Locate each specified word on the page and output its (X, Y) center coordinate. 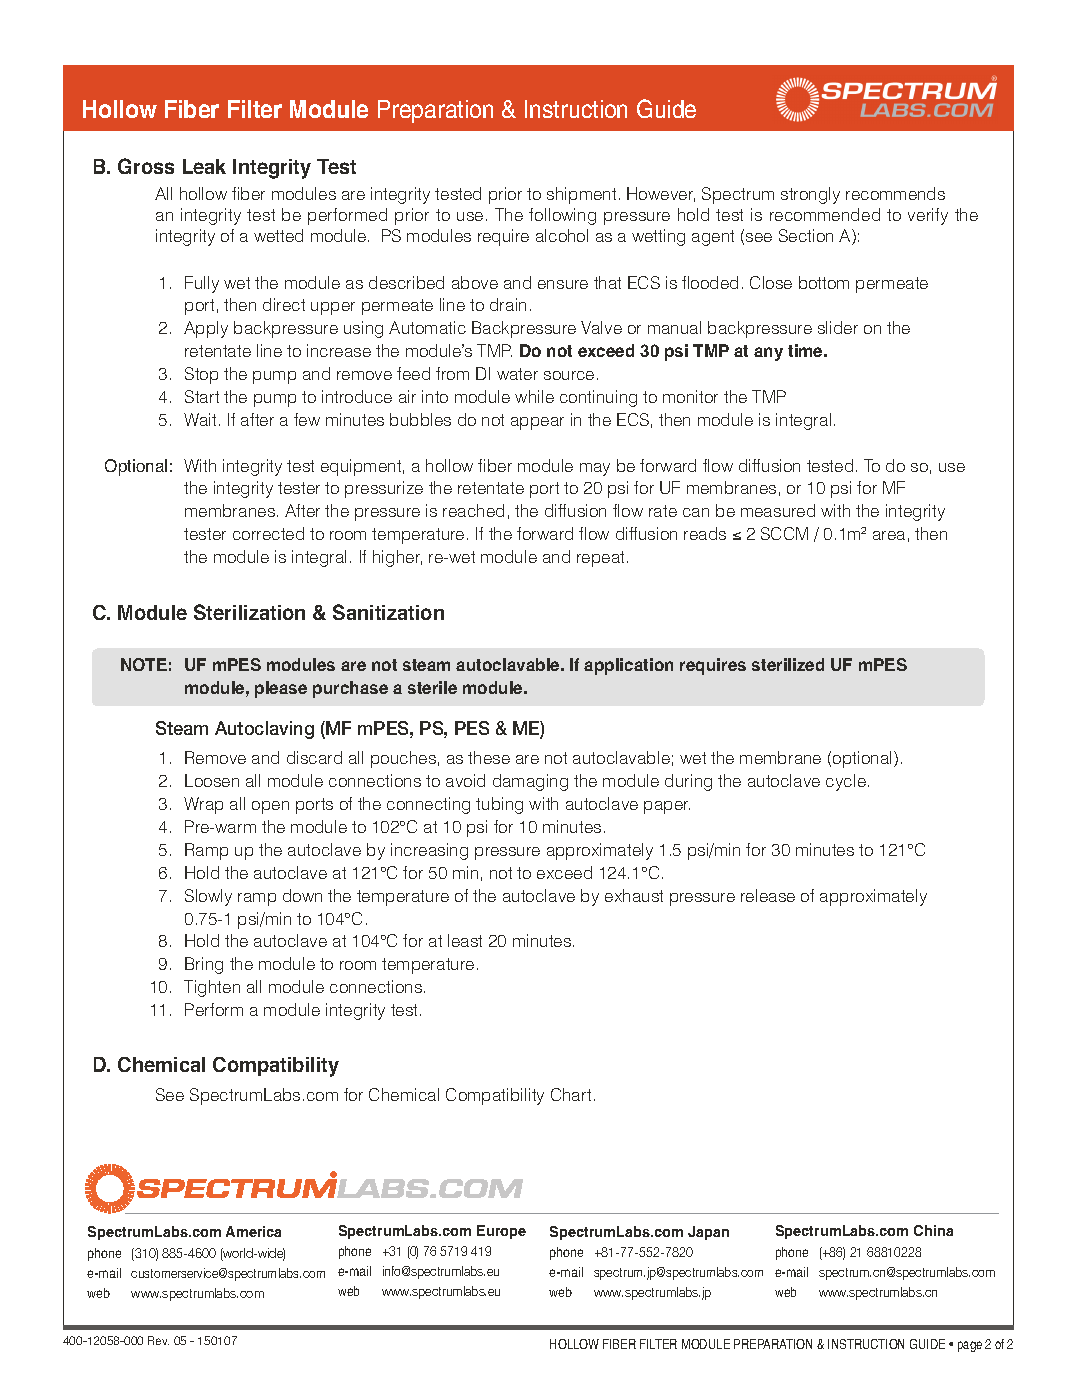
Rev (158, 1340)
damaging (530, 782)
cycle (846, 782)
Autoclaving (264, 730)
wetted (278, 235)
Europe (501, 1232)
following (562, 216)
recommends (895, 193)
